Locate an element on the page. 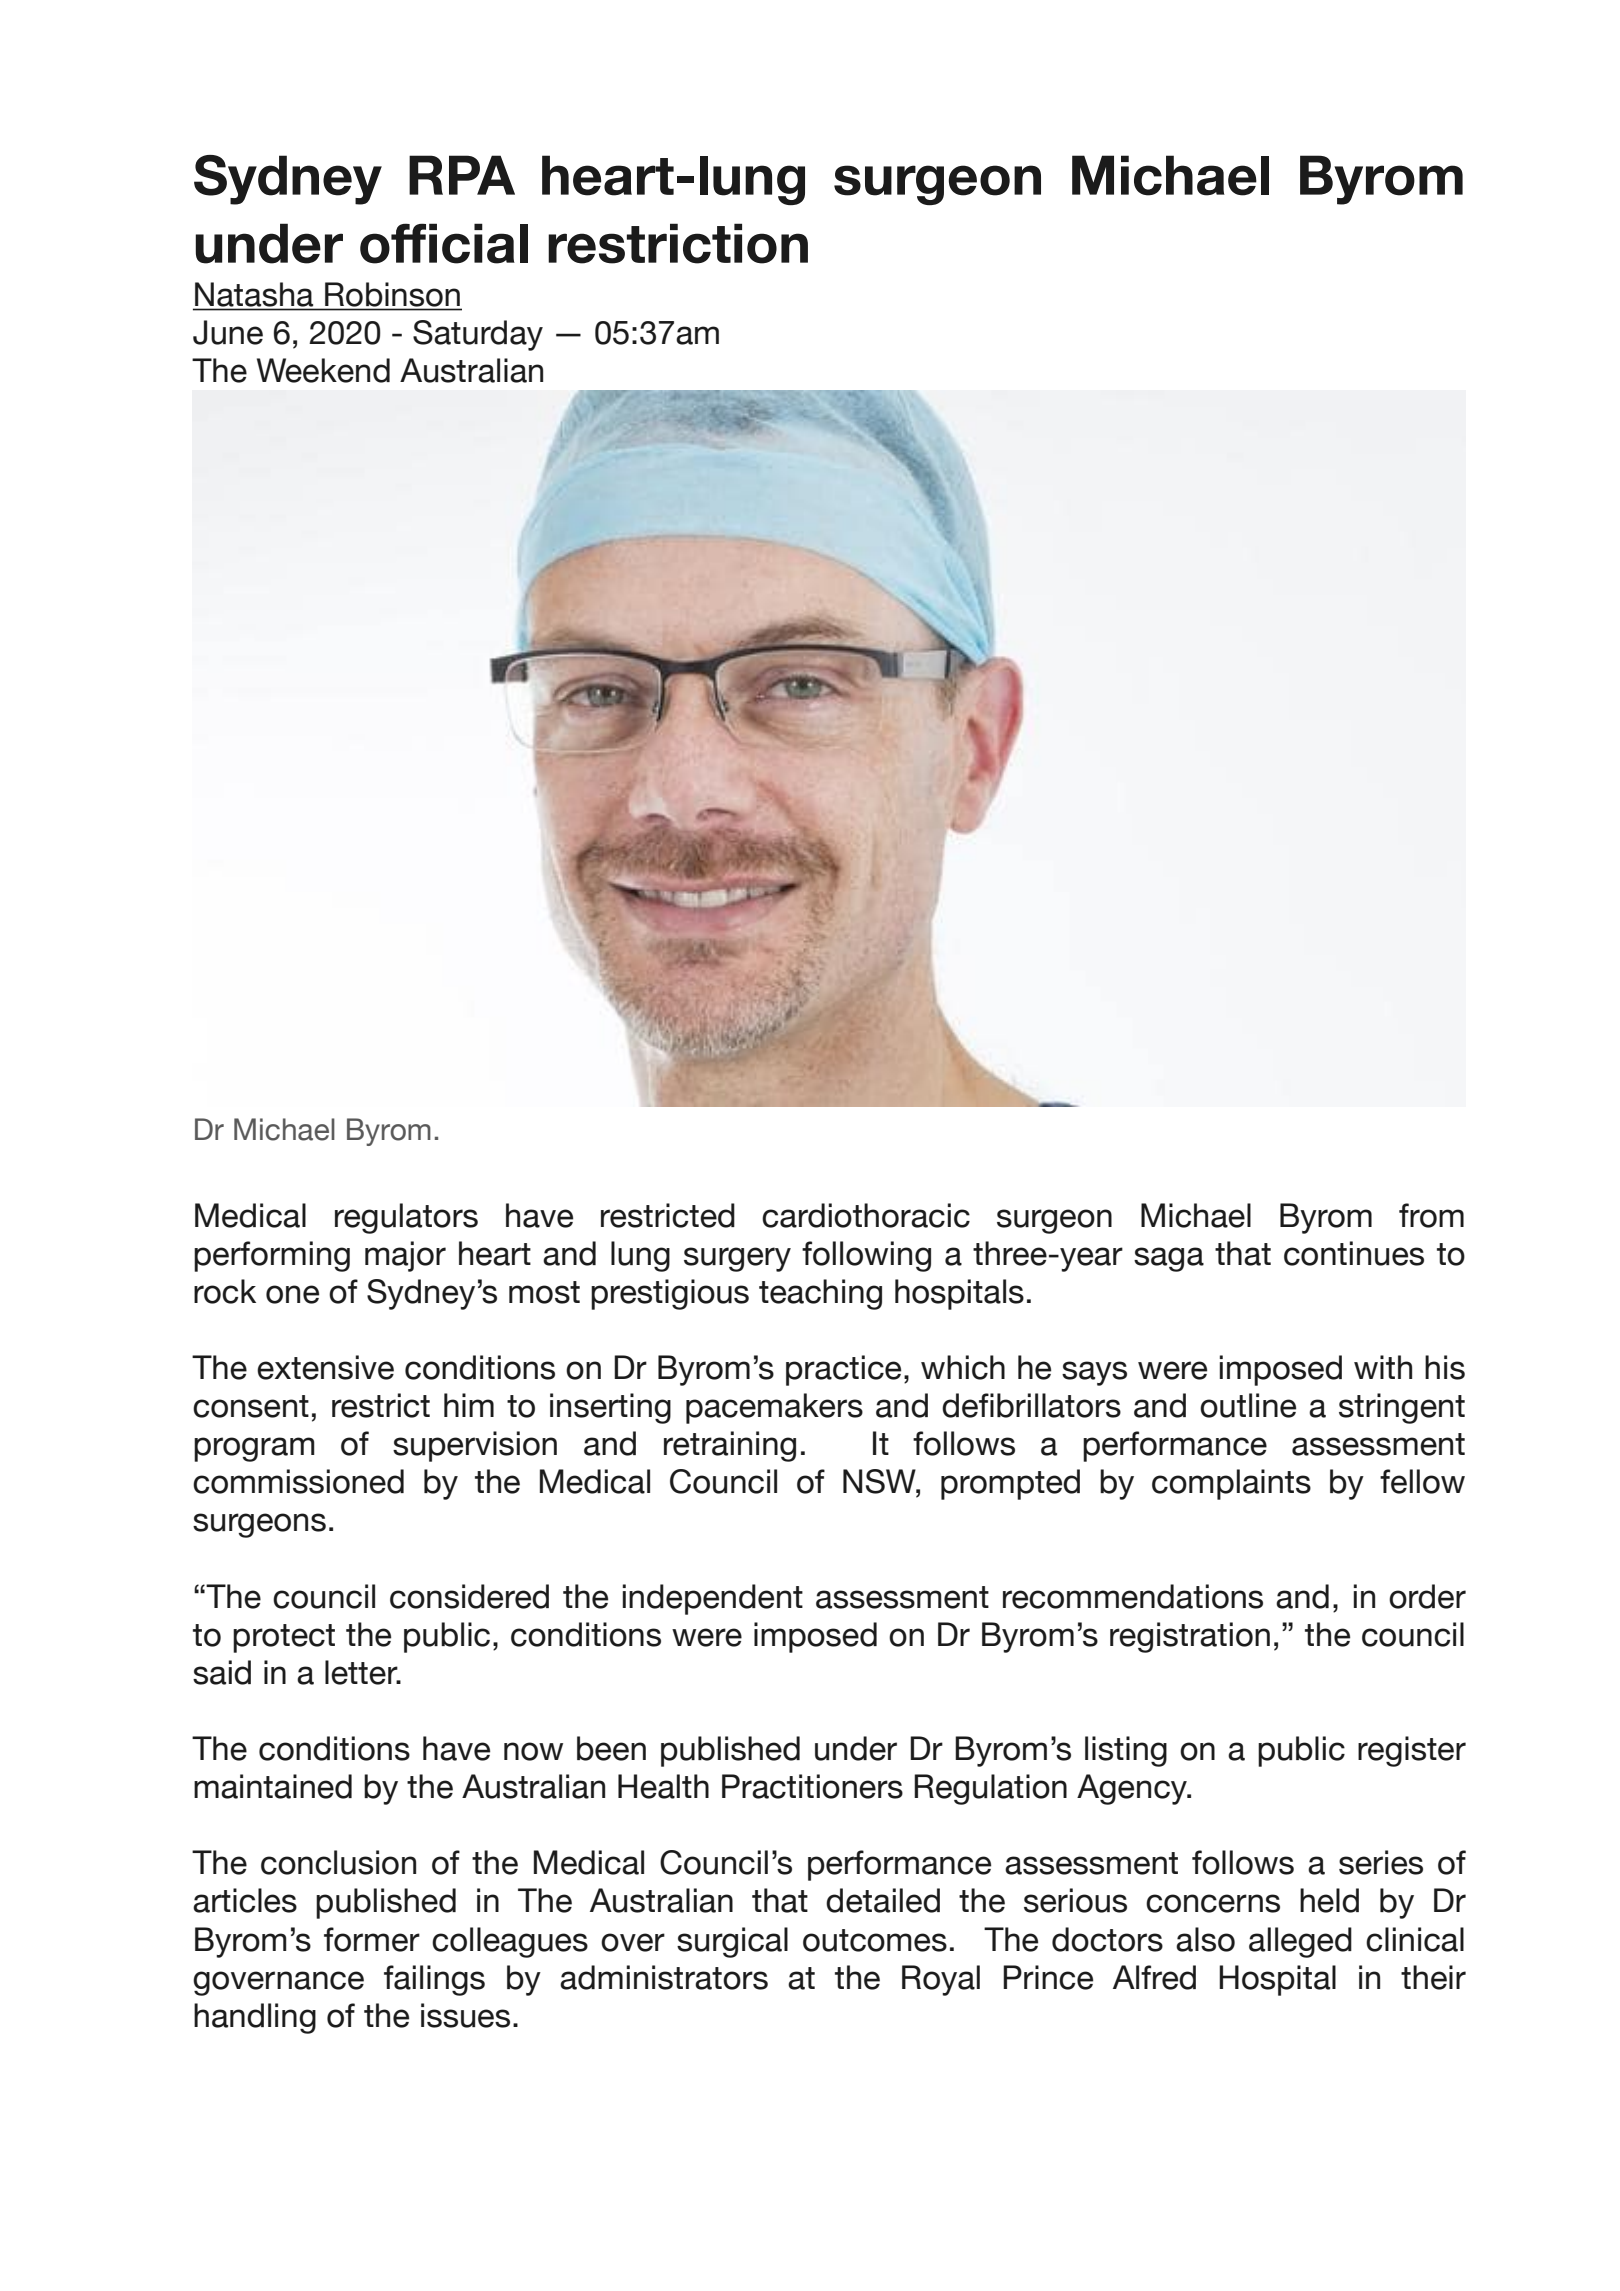 Image resolution: width=1620 pixels, height=2291 pixels. Robinson is located at coordinates (392, 294).
